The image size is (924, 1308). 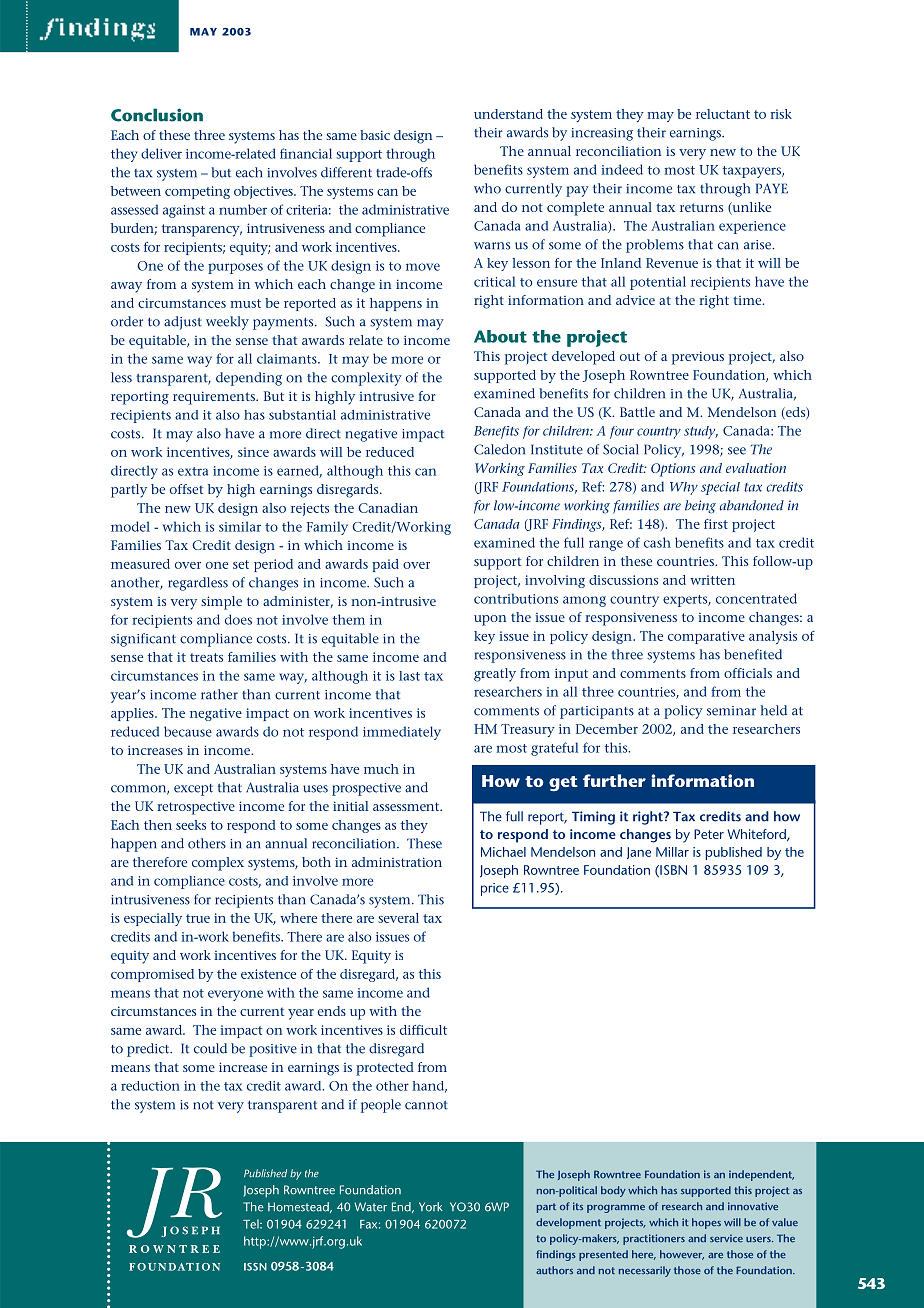 I want to click on Millar, so click(x=672, y=852).
